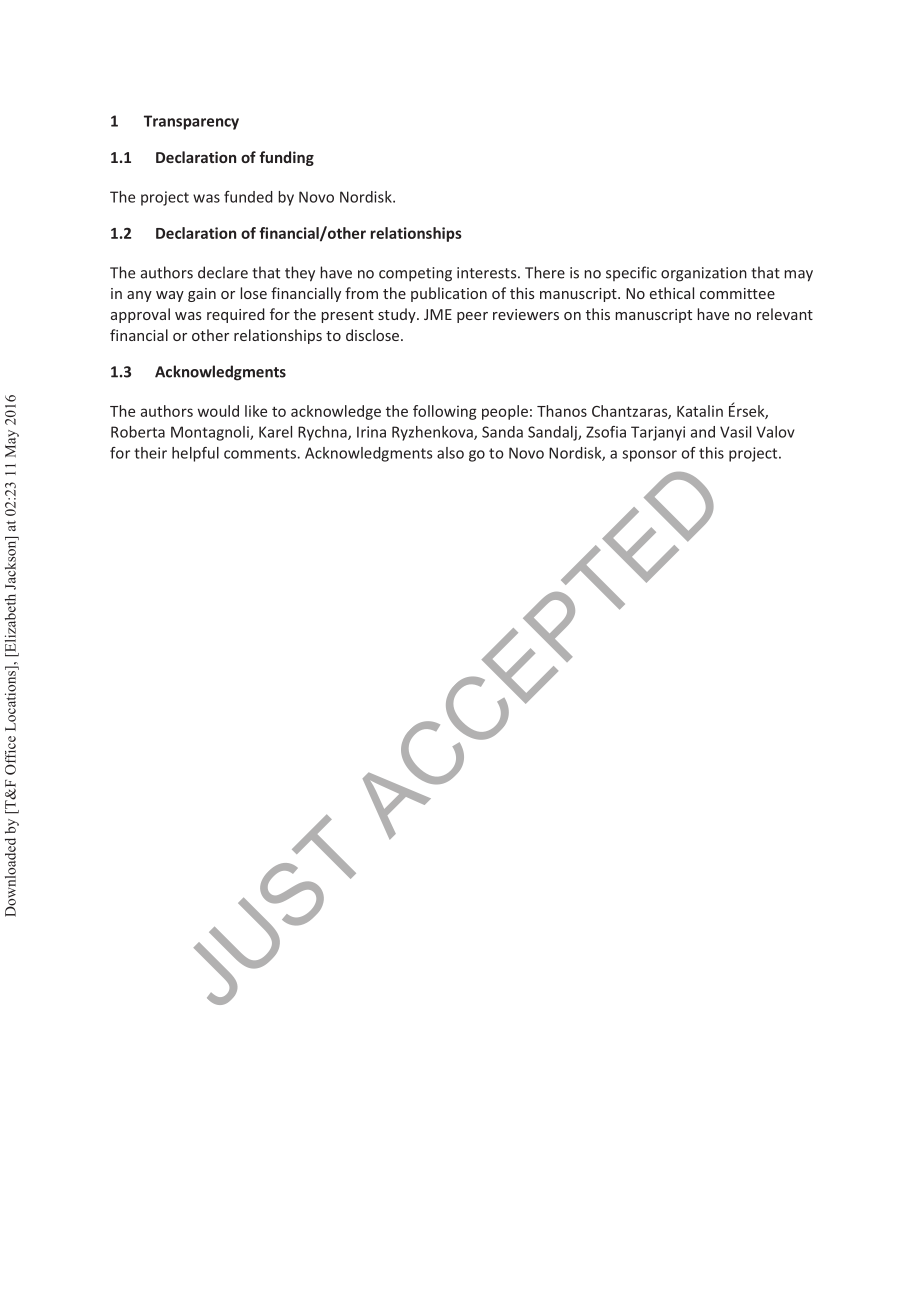 The height and width of the image is (1308, 924). I want to click on Transparency, so click(191, 122).
